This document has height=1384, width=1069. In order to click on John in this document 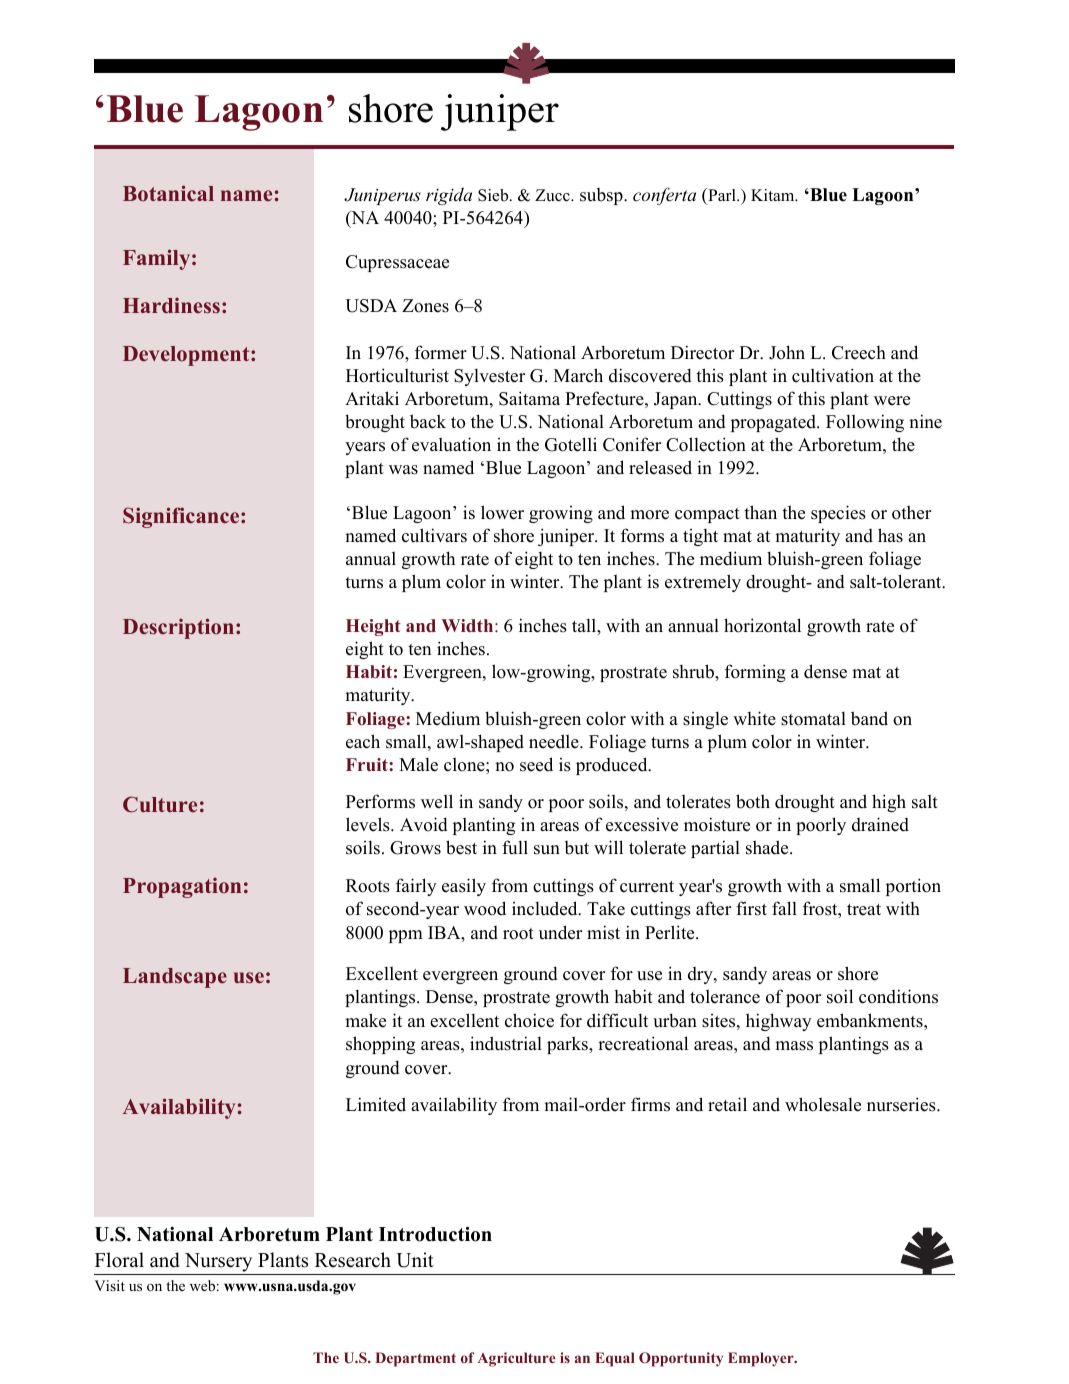, I will do `click(787, 352)`.
